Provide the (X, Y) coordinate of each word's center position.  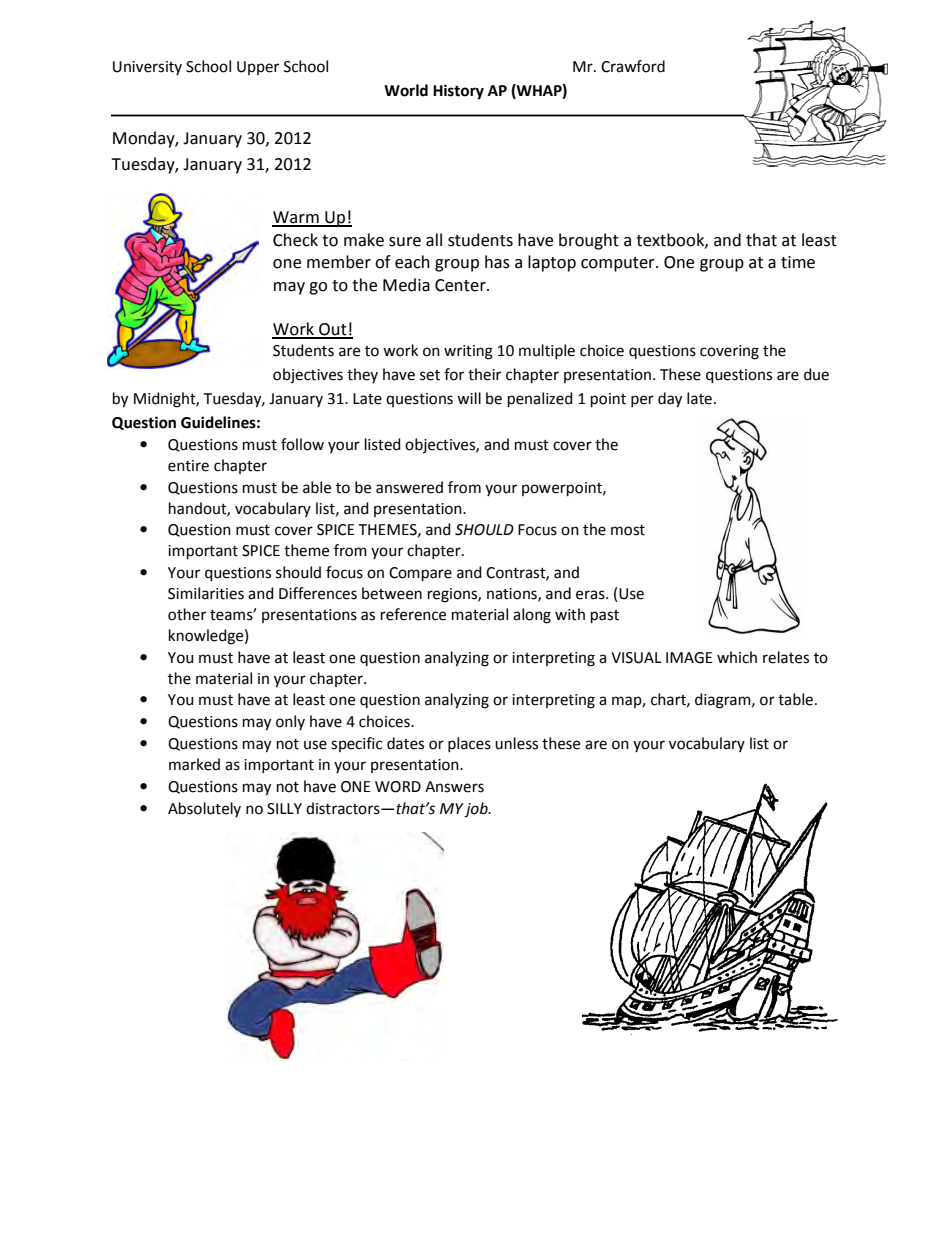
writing (468, 352)
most (628, 530)
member (339, 262)
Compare (420, 574)
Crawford (633, 66)
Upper (258, 68)
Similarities (206, 593)
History (458, 92)
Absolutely (204, 809)
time (798, 262)
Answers (454, 787)
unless (516, 743)
